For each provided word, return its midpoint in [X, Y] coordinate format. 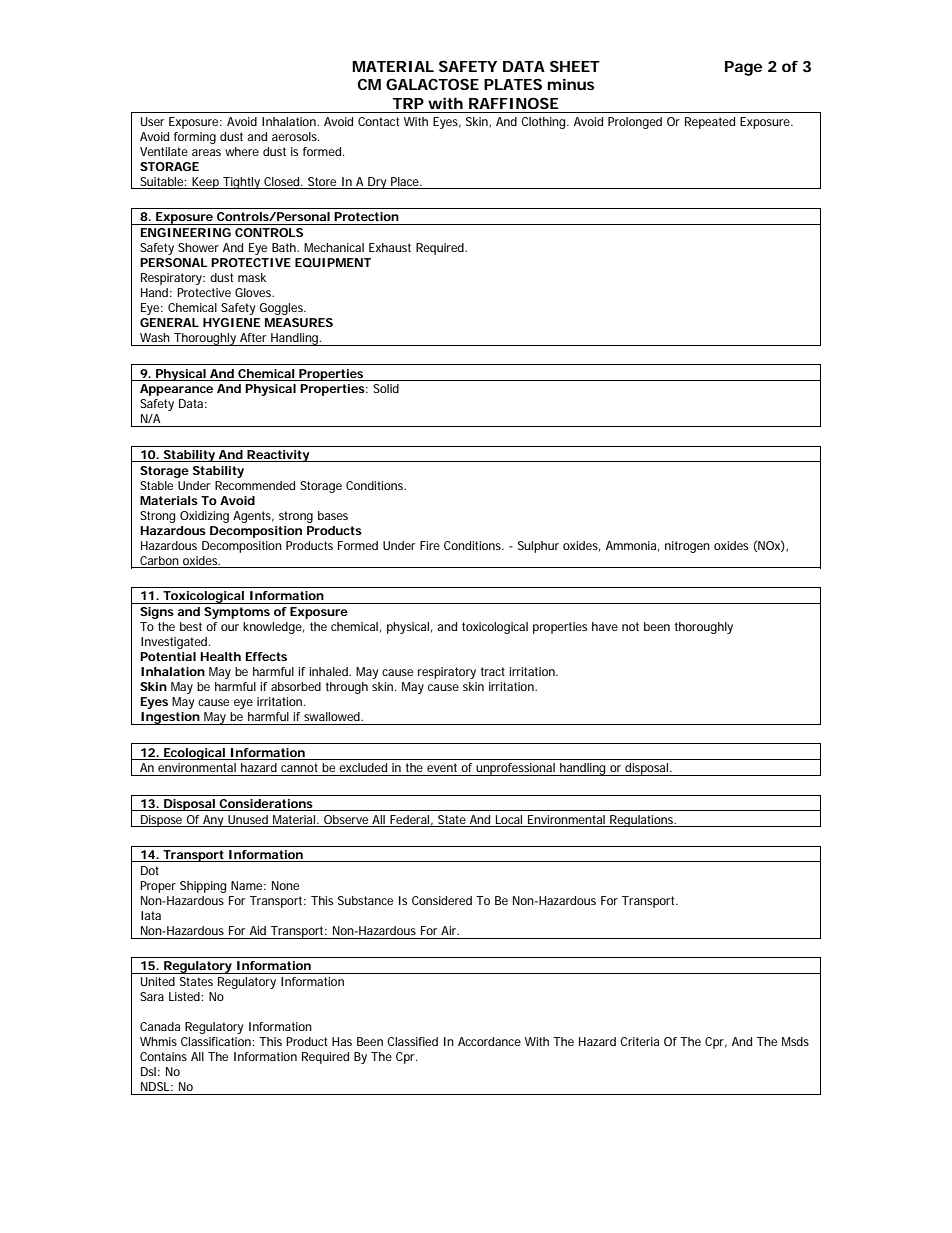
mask [252, 277]
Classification [216, 1041]
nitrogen [687, 547]
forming [195, 138]
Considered [442, 900]
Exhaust [390, 247]
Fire [430, 545]
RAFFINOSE [514, 103]
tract [493, 671]
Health [220, 656]
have [605, 626]
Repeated [710, 123]
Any [213, 821]
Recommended [255, 485]
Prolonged [635, 123]
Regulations [642, 821]
